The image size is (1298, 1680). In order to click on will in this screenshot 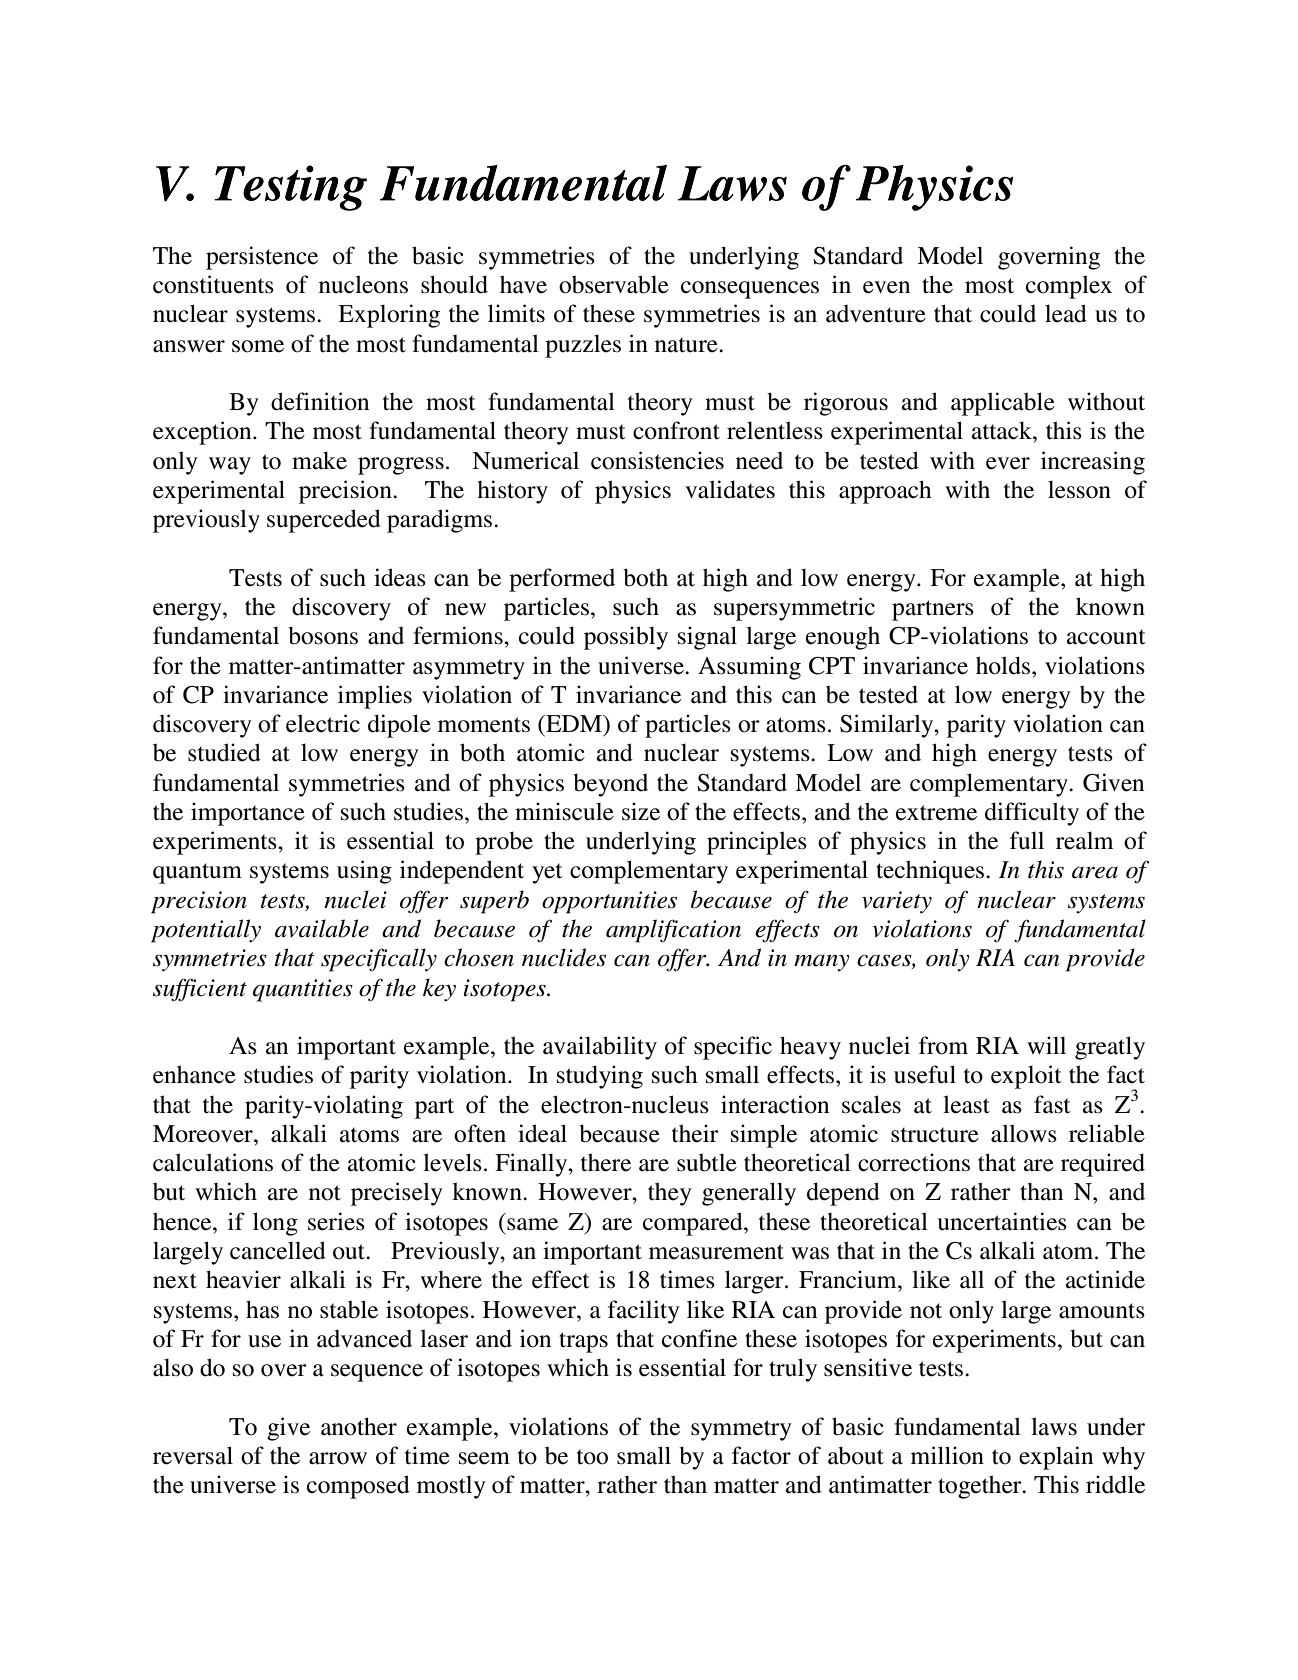, I will do `click(1046, 1045)`.
